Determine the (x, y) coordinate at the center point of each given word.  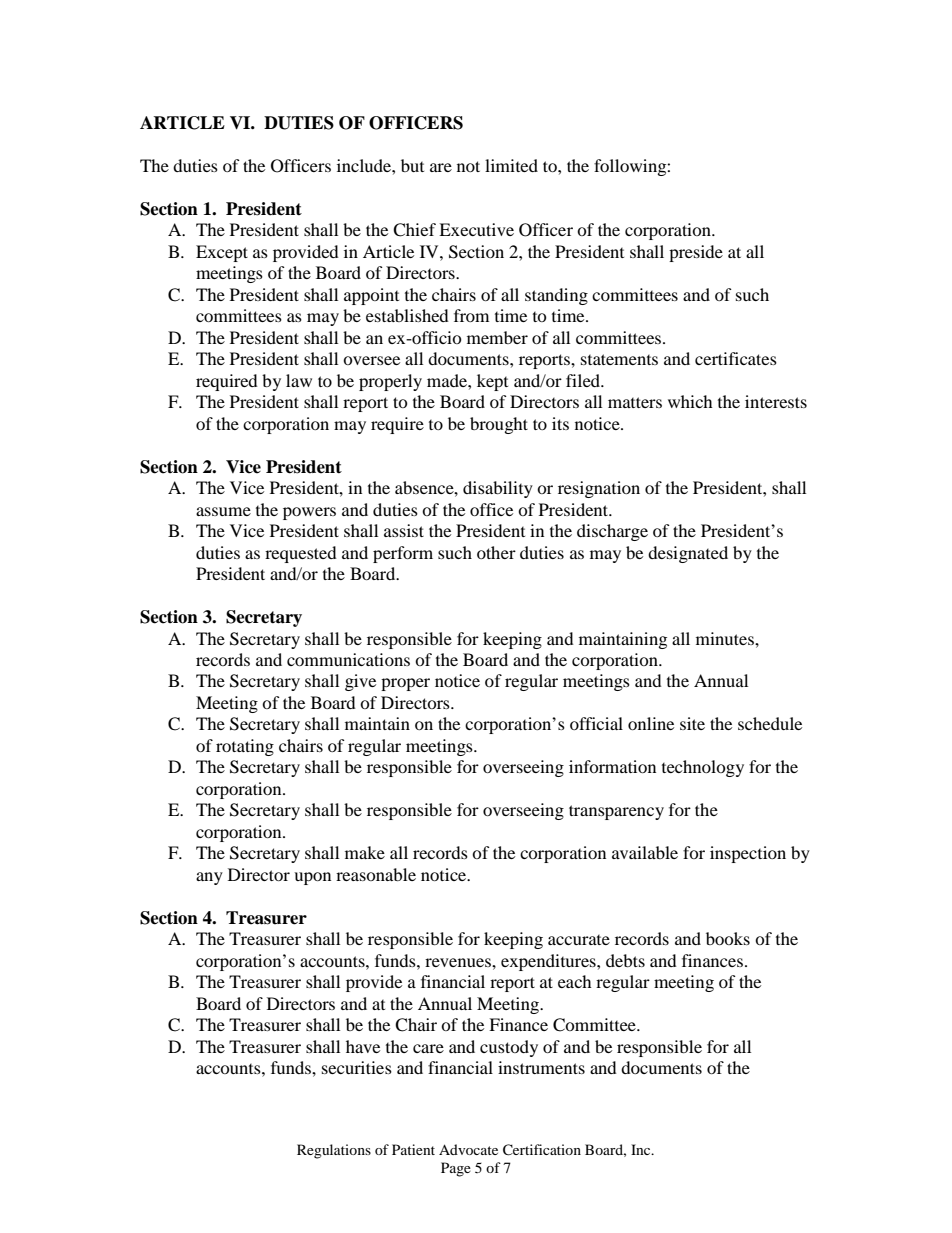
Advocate (468, 1149)
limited (511, 165)
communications (348, 659)
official (596, 723)
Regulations (334, 1151)
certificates (736, 358)
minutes (726, 638)
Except (222, 253)
